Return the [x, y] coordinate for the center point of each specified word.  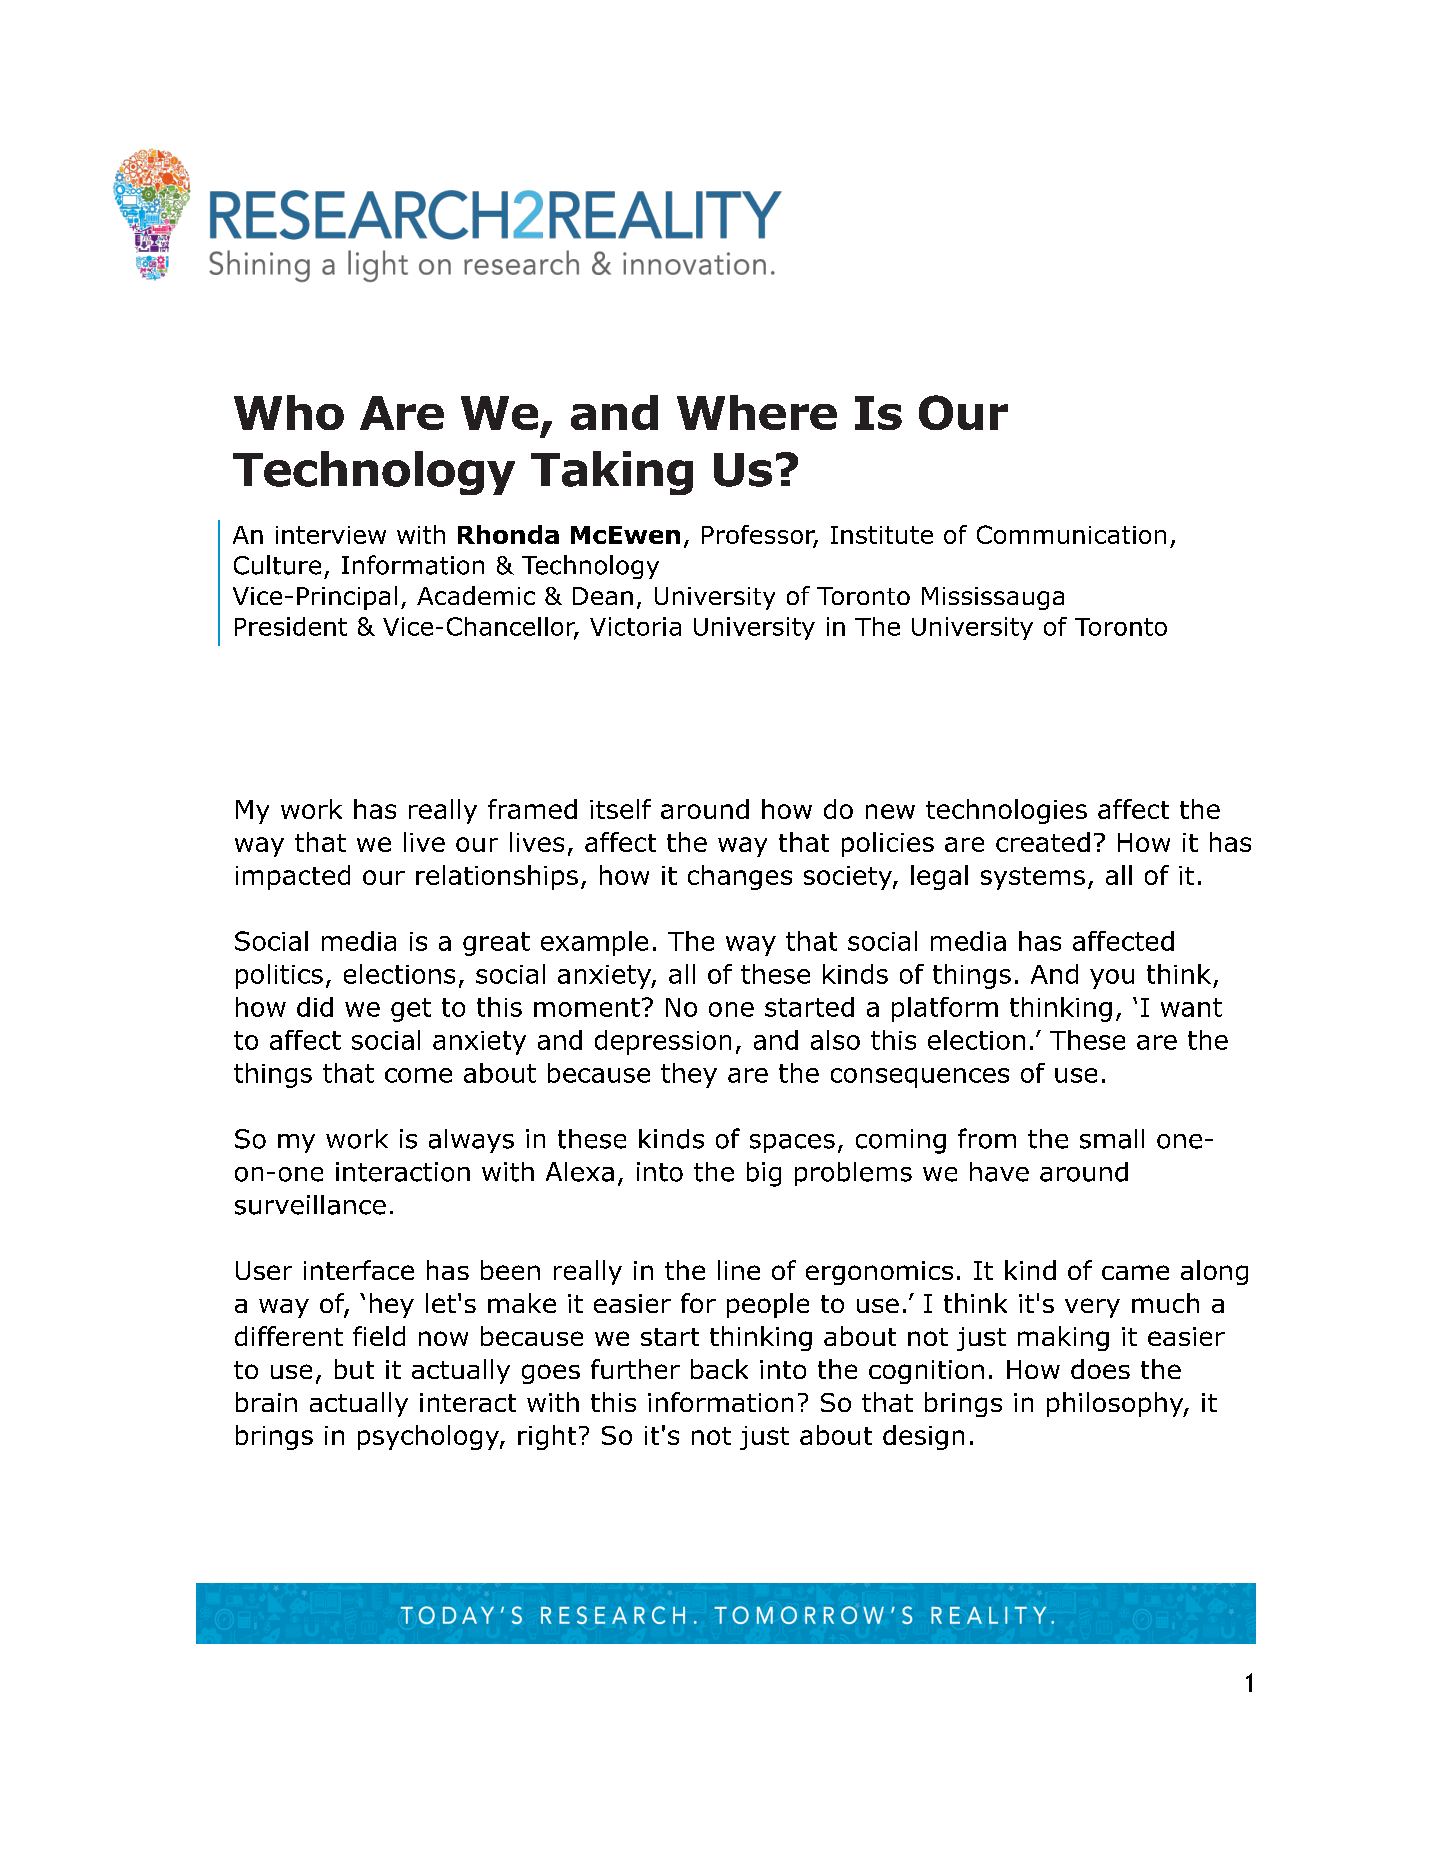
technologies [1006, 811]
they [689, 1075]
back [719, 1369]
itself [620, 809]
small [1112, 1139]
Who [289, 412]
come [418, 1075]
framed [532, 809]
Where [757, 412]
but [354, 1369]
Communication [1071, 534]
